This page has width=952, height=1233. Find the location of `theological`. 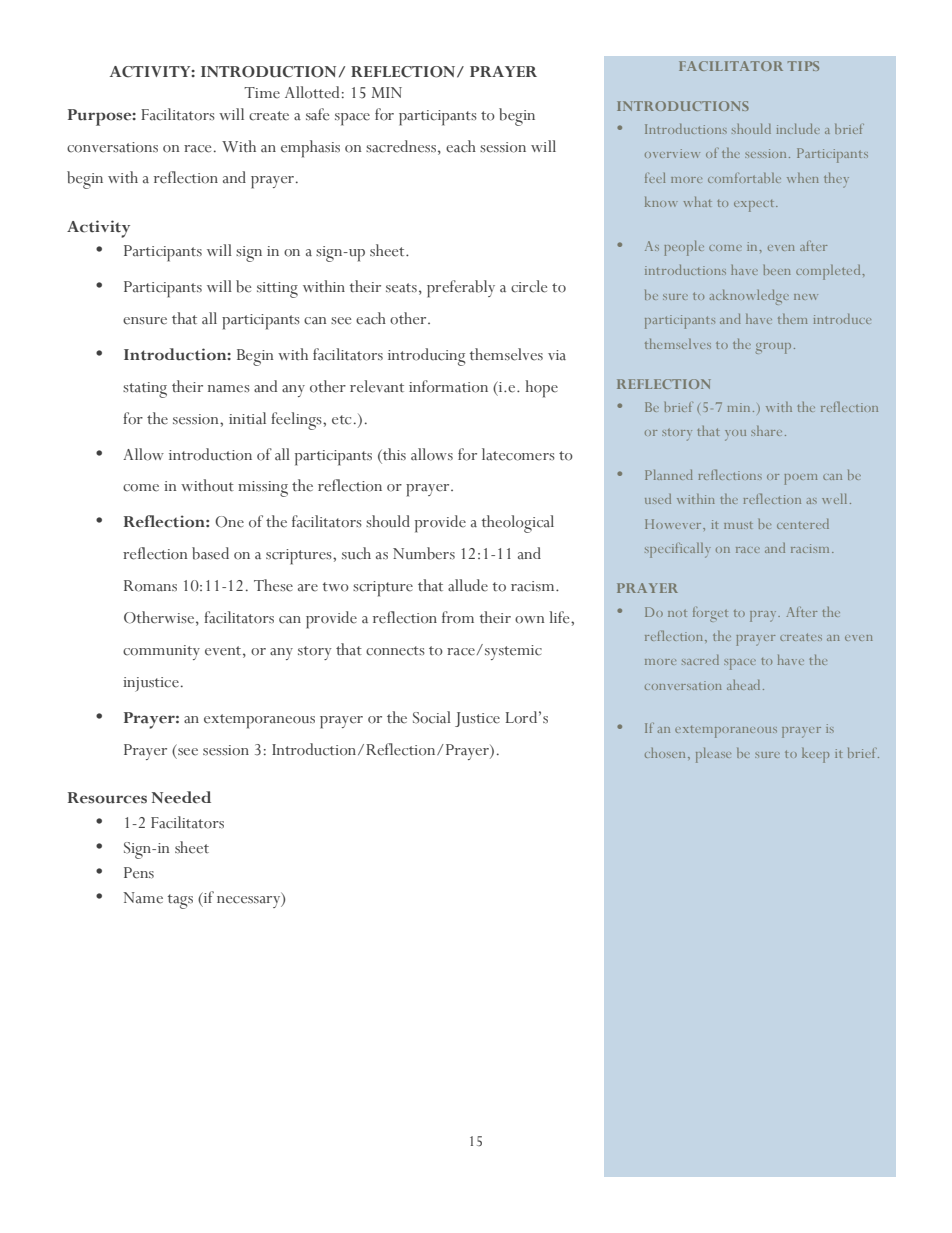

theological is located at coordinates (518, 524).
